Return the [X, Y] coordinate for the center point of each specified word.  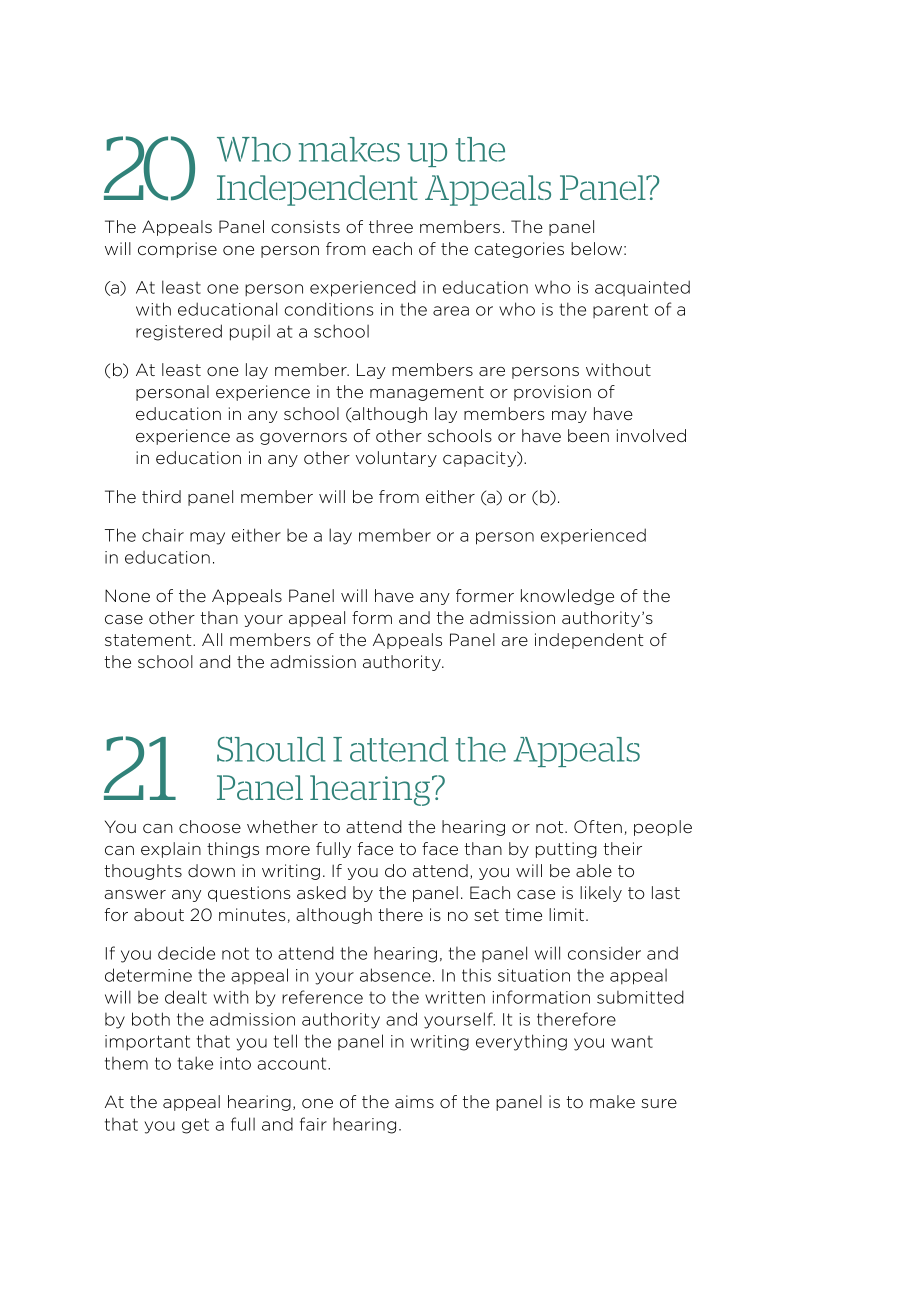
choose [210, 826]
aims [414, 1101]
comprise [177, 250]
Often [598, 826]
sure [659, 1103]
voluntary [396, 459]
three [391, 226]
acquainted [642, 288]
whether [282, 826]
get [195, 1126]
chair [163, 535]
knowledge [567, 597]
